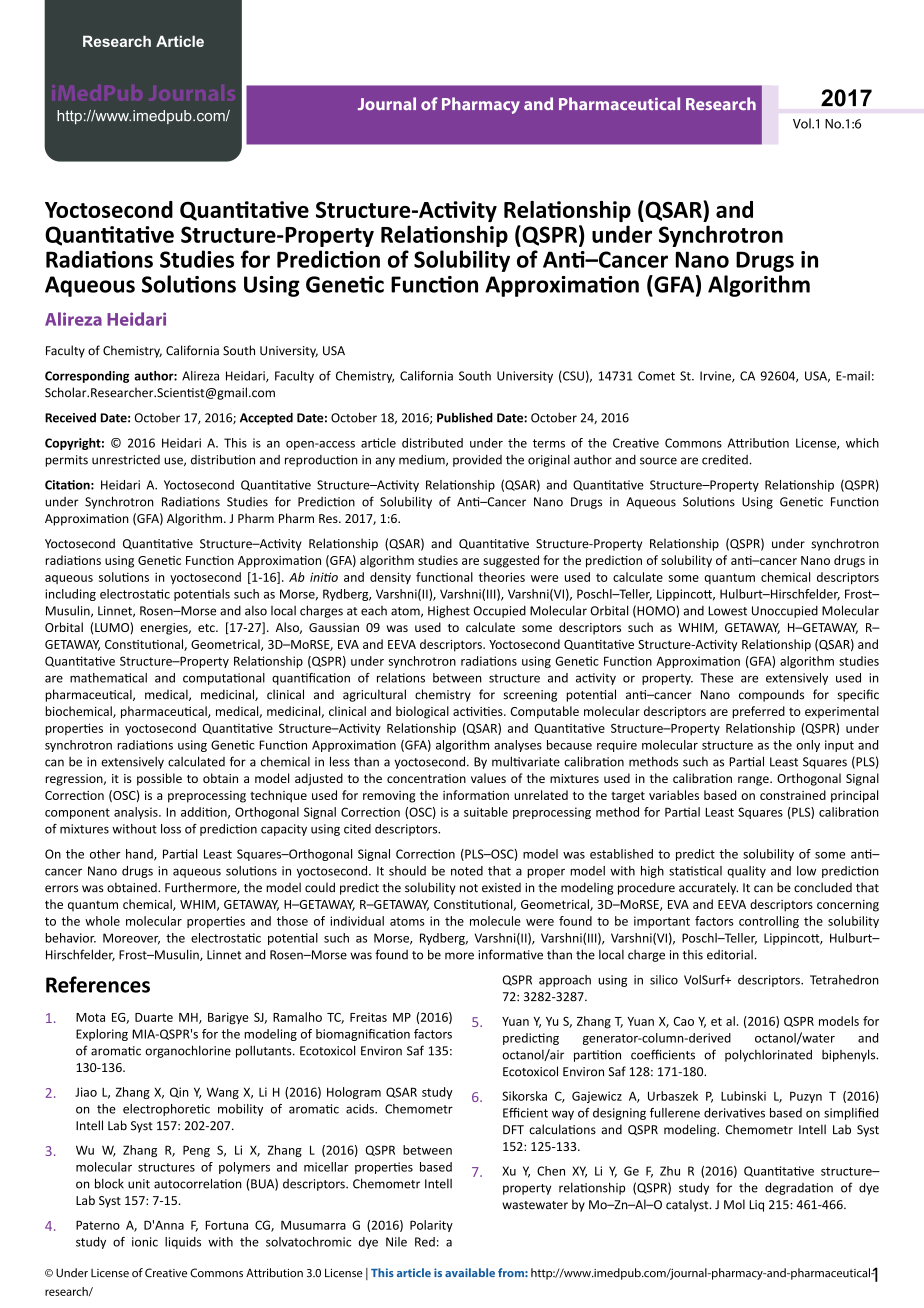 The image size is (924, 1308). I want to click on ionic, so click(145, 1242).
